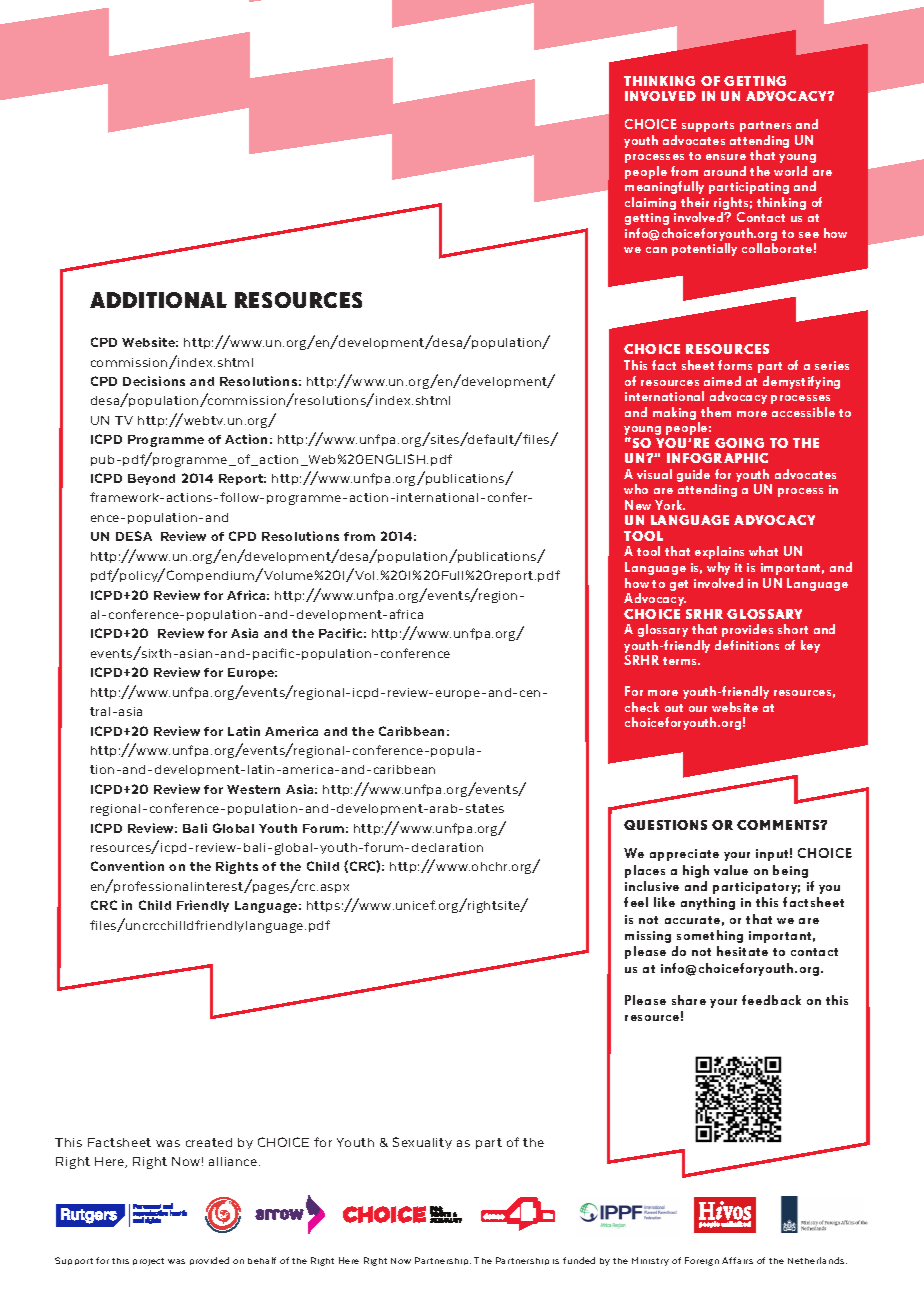 The image size is (924, 1308). What do you see at coordinates (253, 789) in the document?
I see `Western` at bounding box center [253, 789].
